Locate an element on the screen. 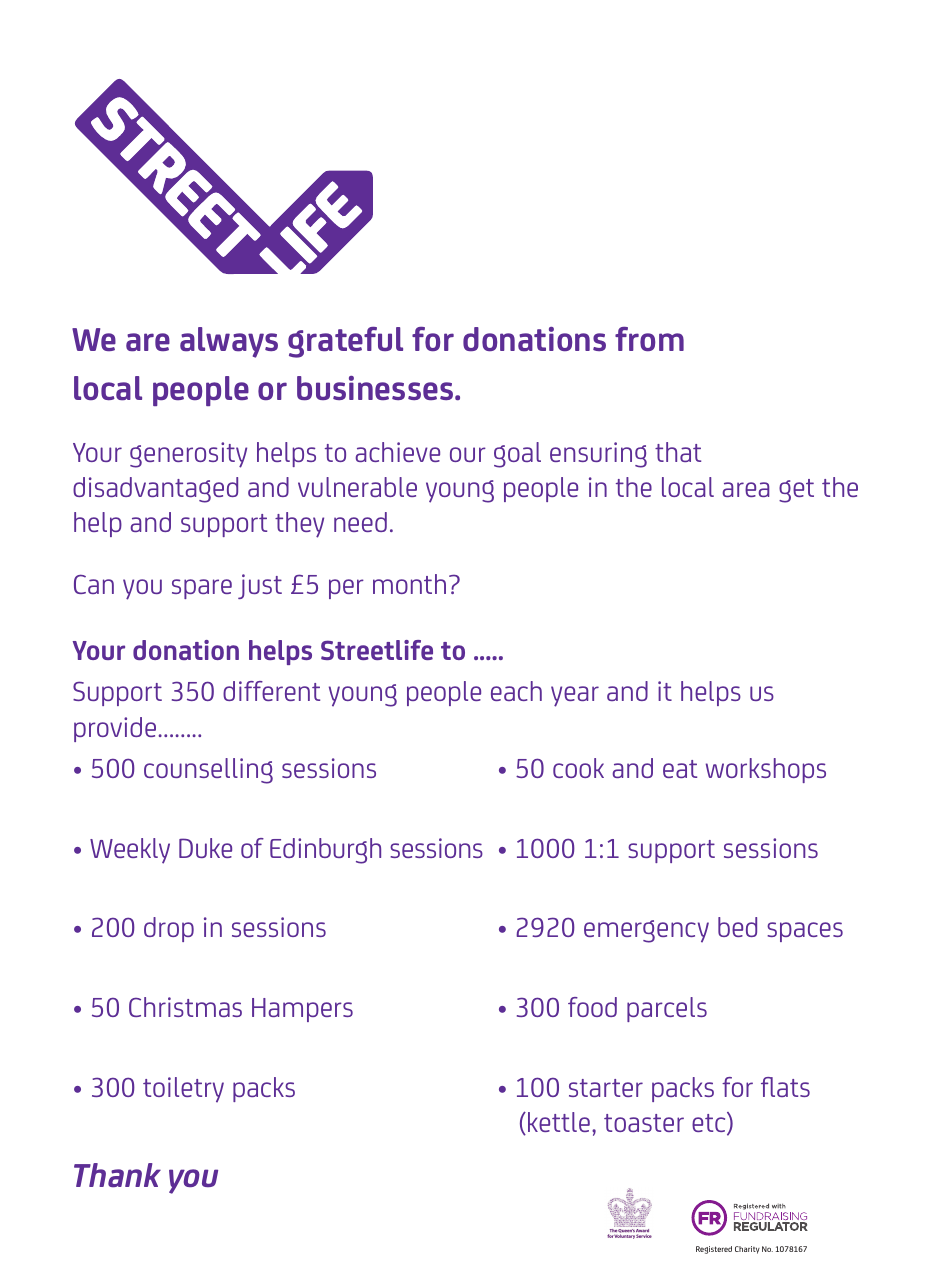  eat is located at coordinates (680, 769).
